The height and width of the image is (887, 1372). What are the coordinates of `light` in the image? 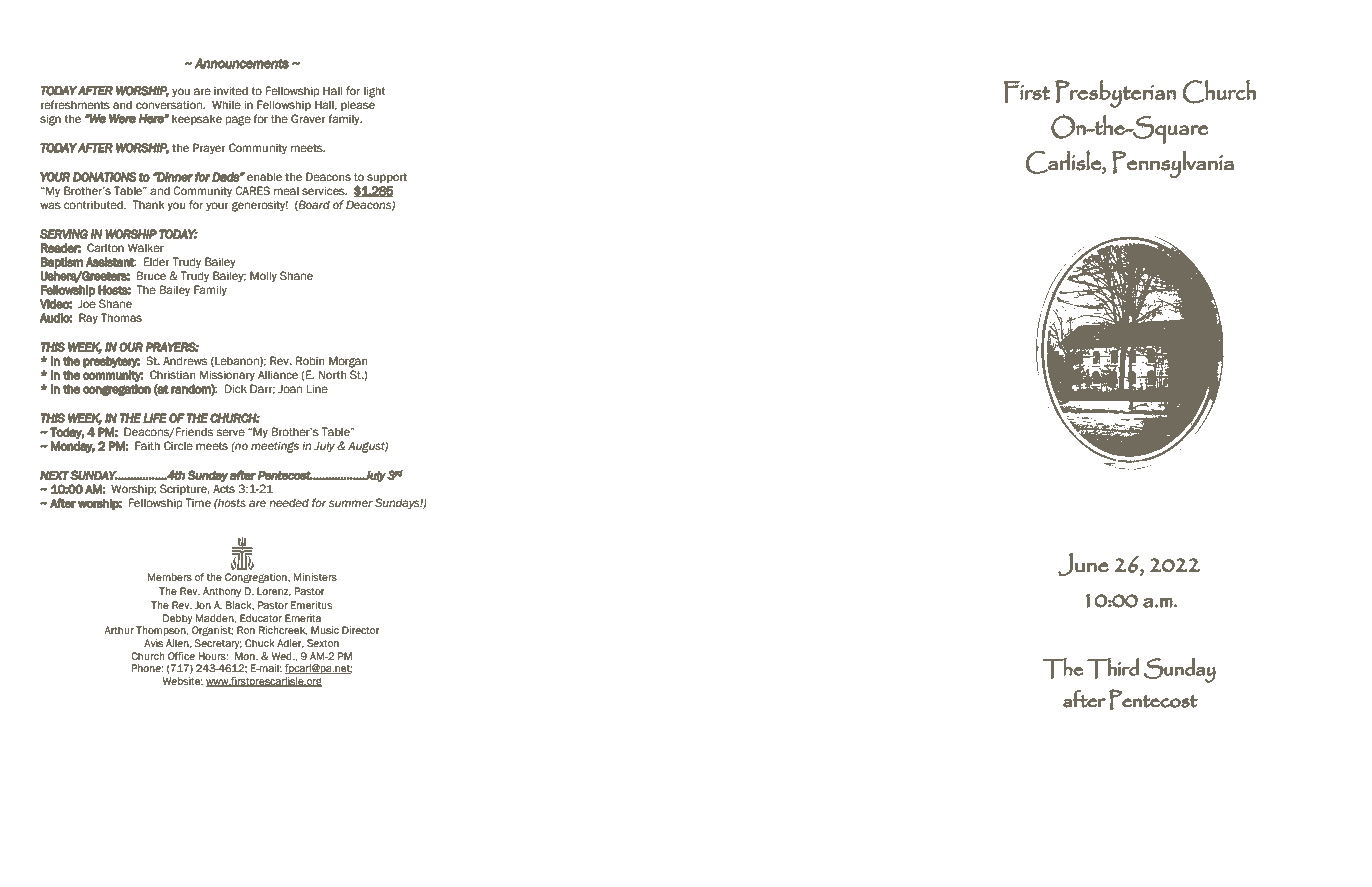 It's located at (375, 92).
